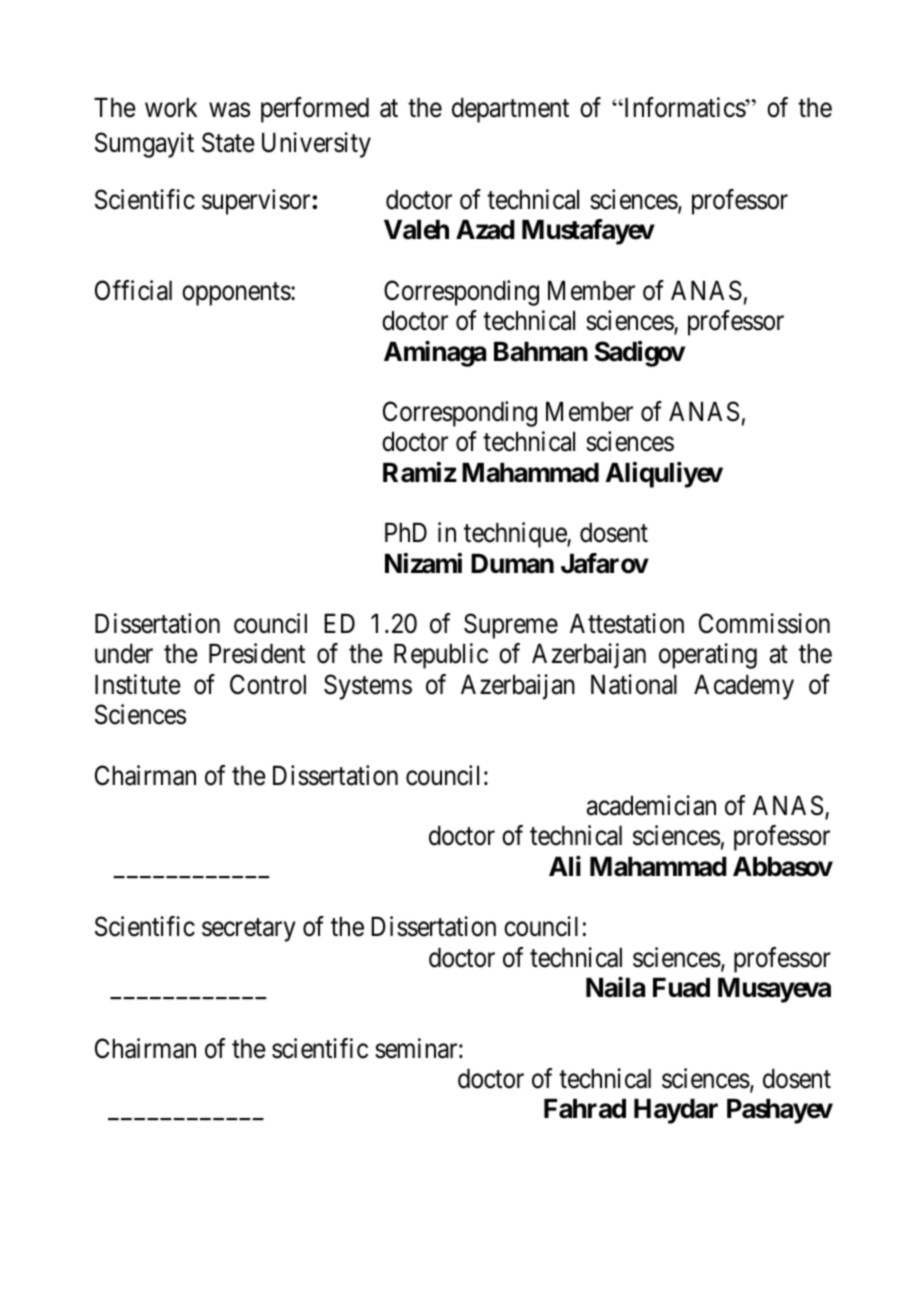 This screenshot has height=1308, width=924. I want to click on technique, so click(516, 535).
